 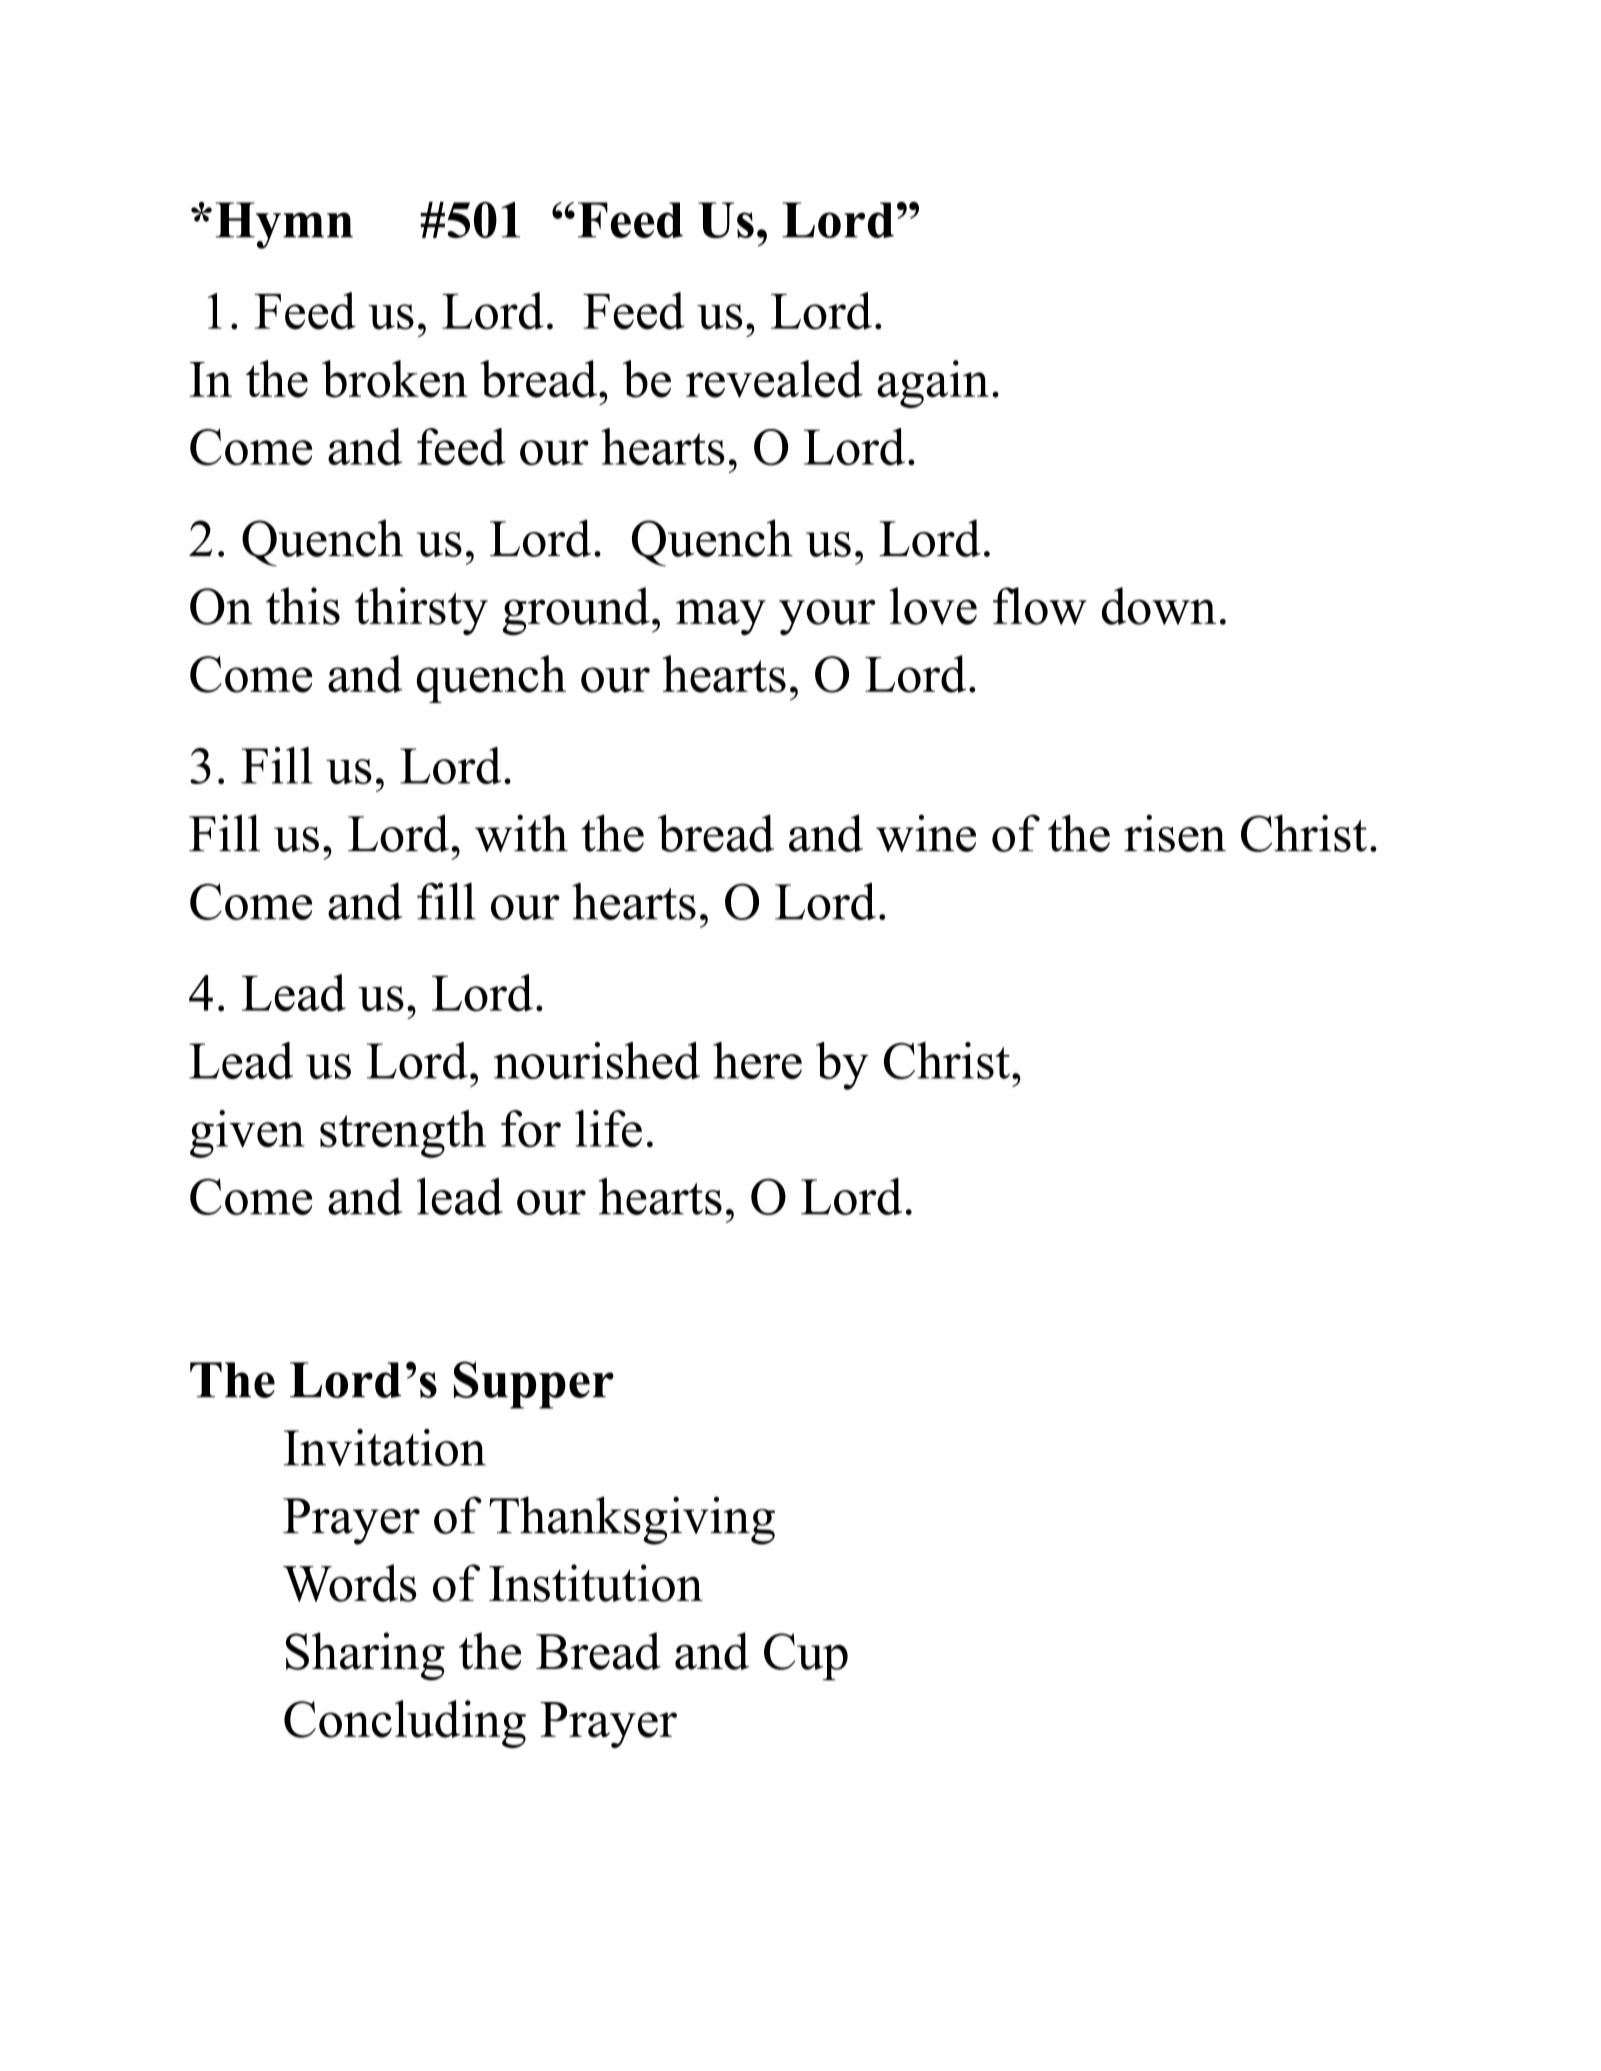 I want to click on revealed, so click(x=774, y=379).
